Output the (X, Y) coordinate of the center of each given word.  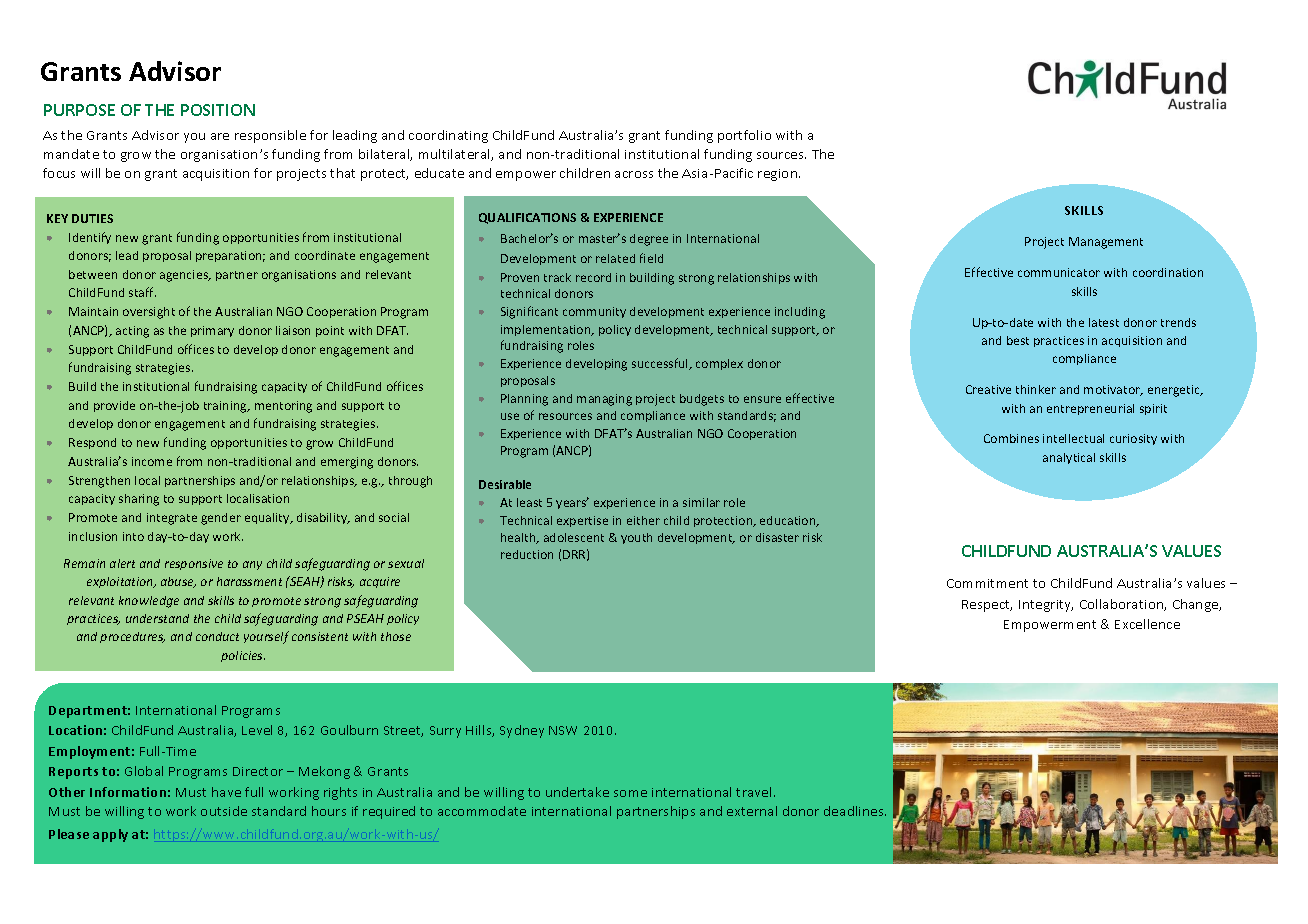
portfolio (744, 136)
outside (224, 811)
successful (661, 364)
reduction (527, 554)
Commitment (987, 583)
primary (212, 331)
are (220, 136)
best (1018, 340)
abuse (178, 582)
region (779, 175)
